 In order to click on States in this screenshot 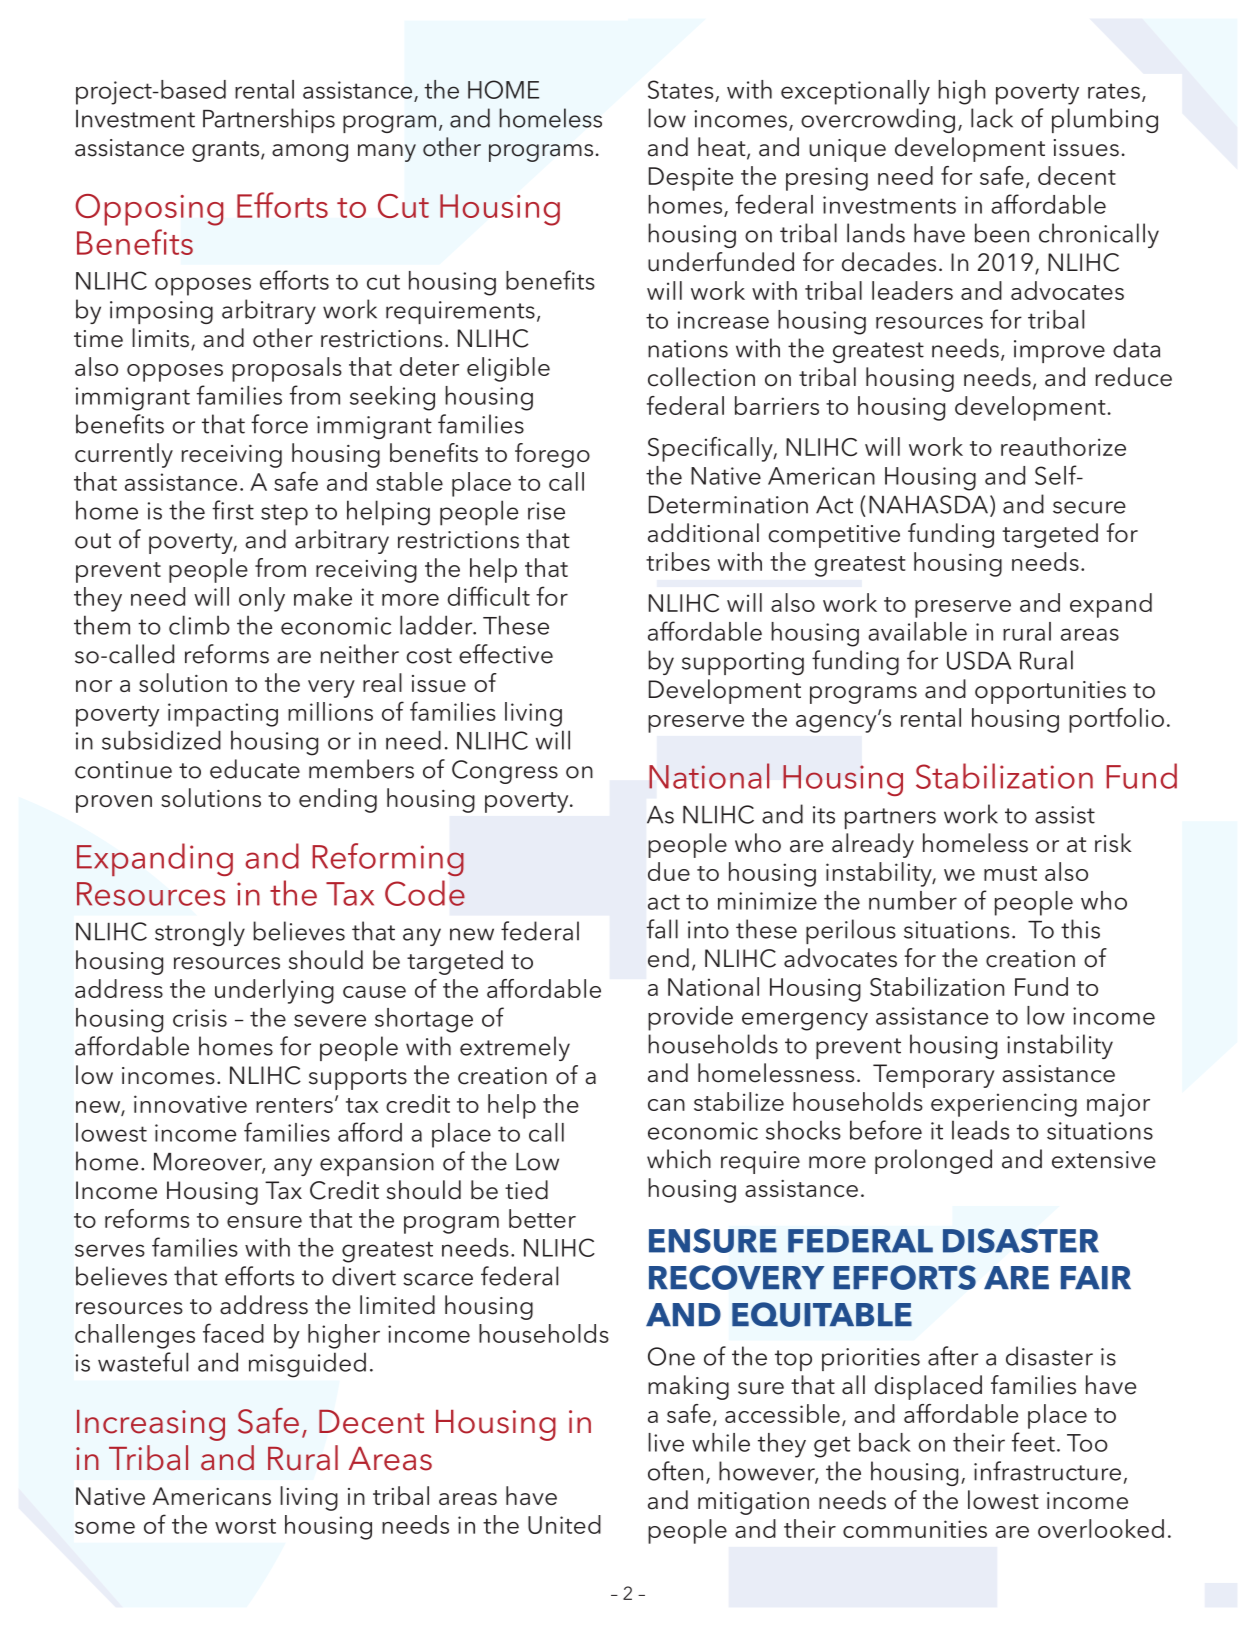, I will do `click(680, 89)`.
